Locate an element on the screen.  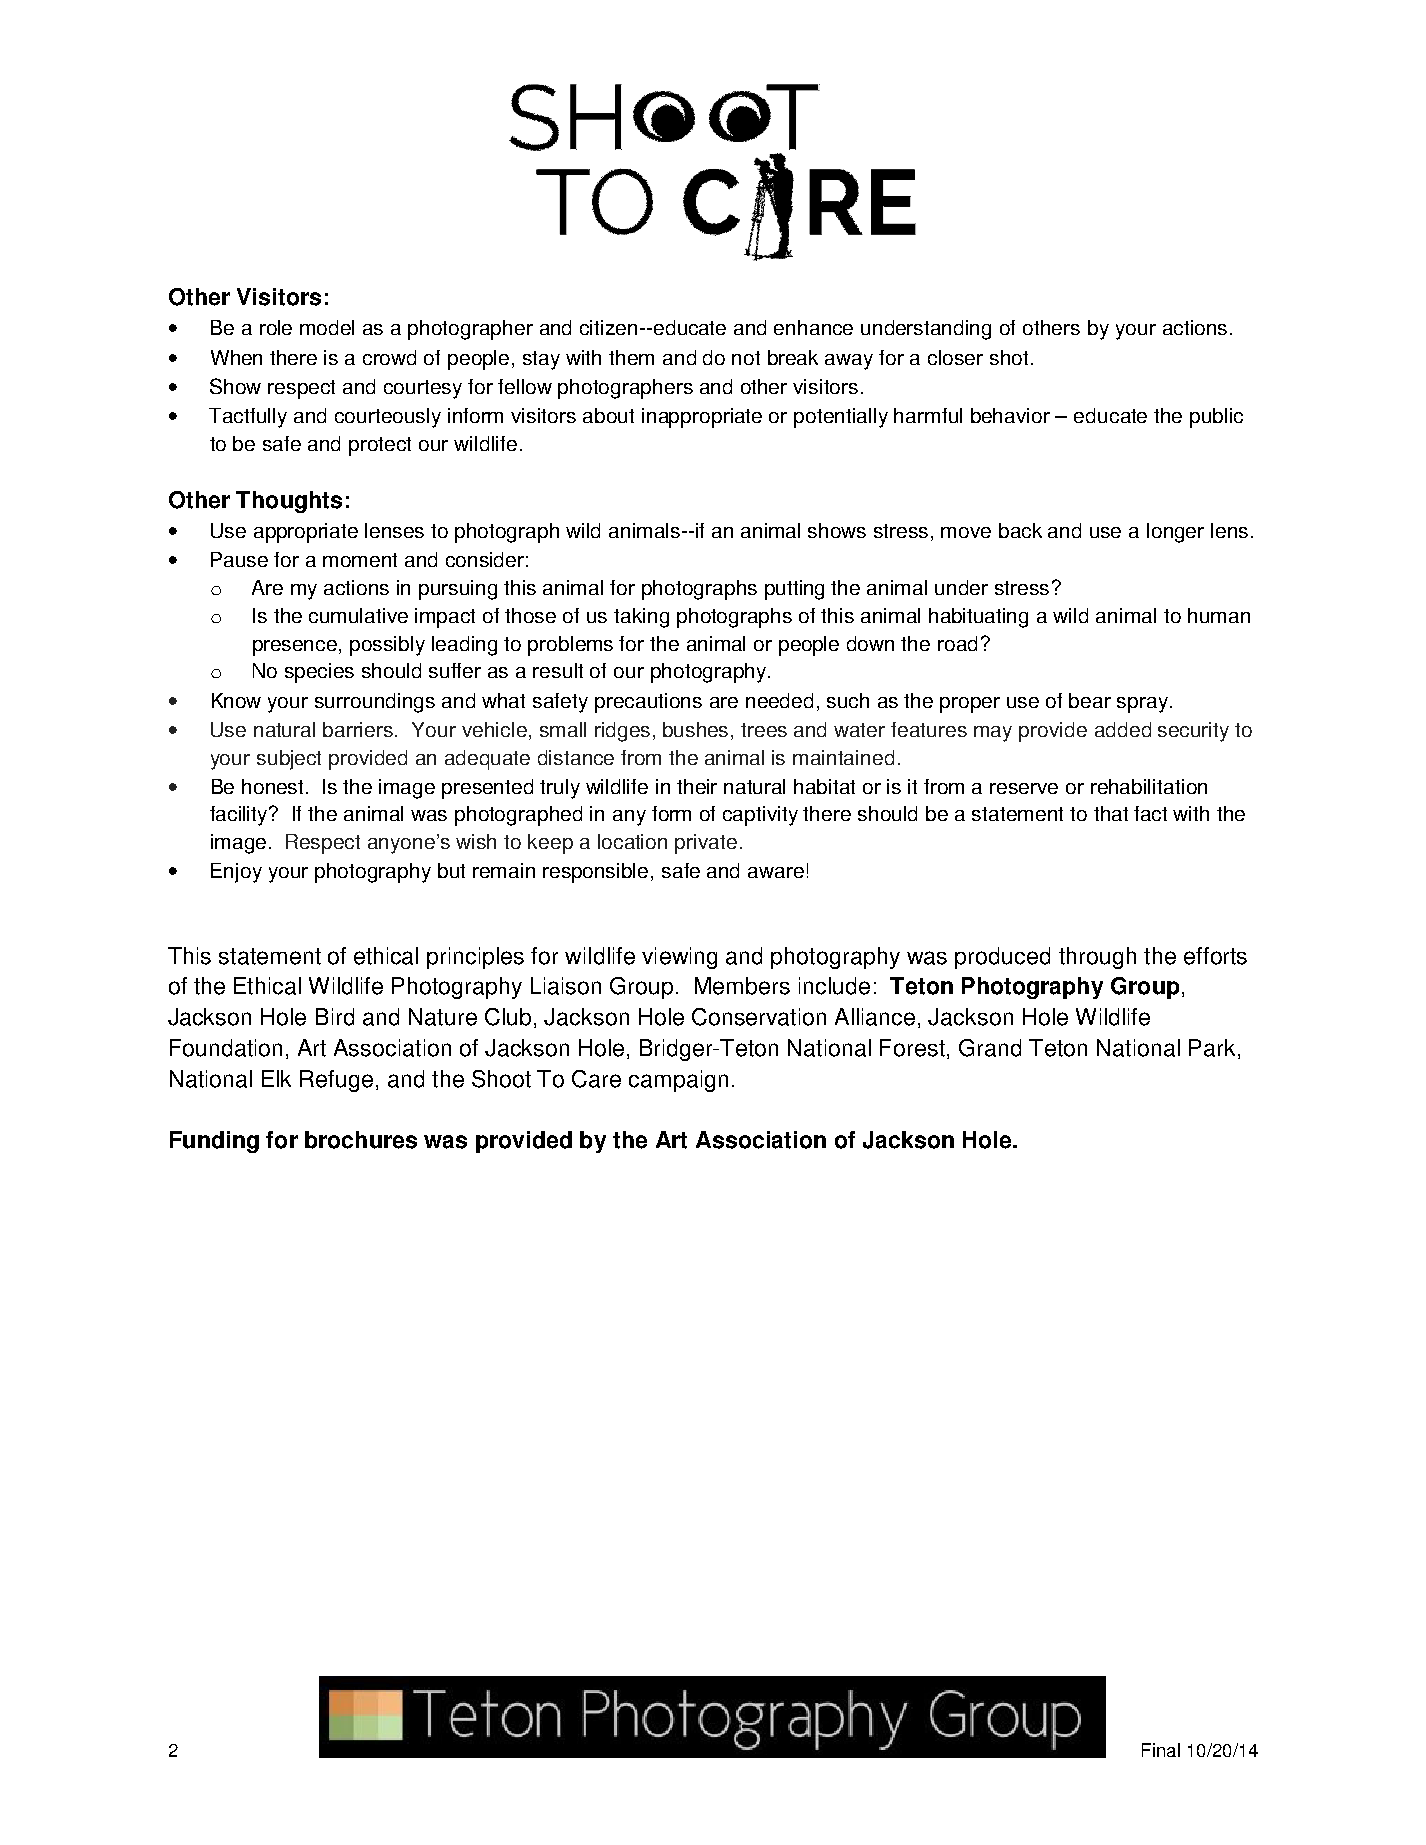
Conservation is located at coordinates (759, 1017).
